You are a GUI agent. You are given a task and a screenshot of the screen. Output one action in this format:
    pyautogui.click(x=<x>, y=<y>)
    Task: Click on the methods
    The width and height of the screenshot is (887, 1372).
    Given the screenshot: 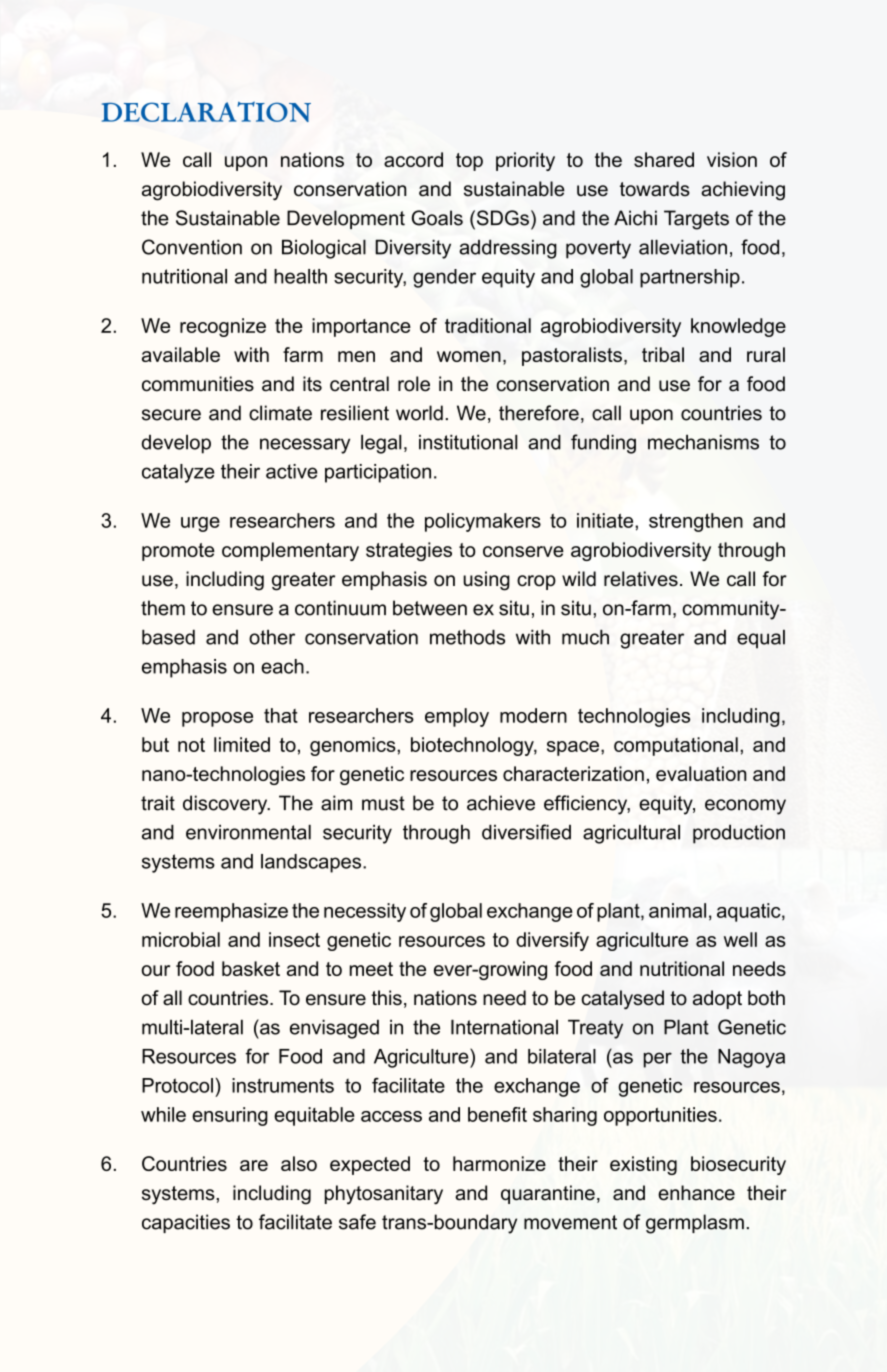 What is the action you would take?
    pyautogui.click(x=467, y=637)
